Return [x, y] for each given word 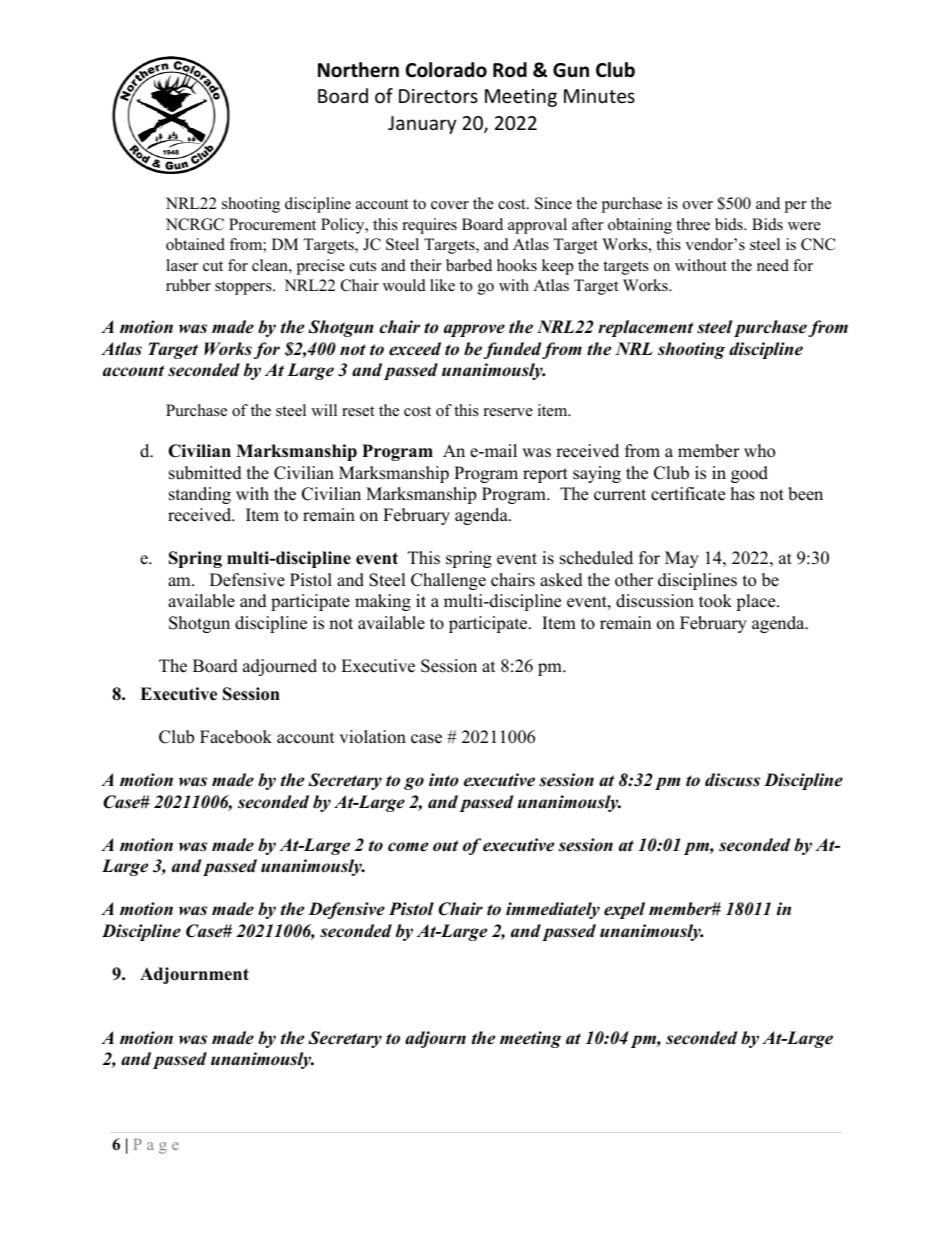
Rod [510, 70]
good [749, 474]
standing [200, 495]
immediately [553, 910]
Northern [358, 70]
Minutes [599, 96]
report [545, 475]
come [408, 847]
